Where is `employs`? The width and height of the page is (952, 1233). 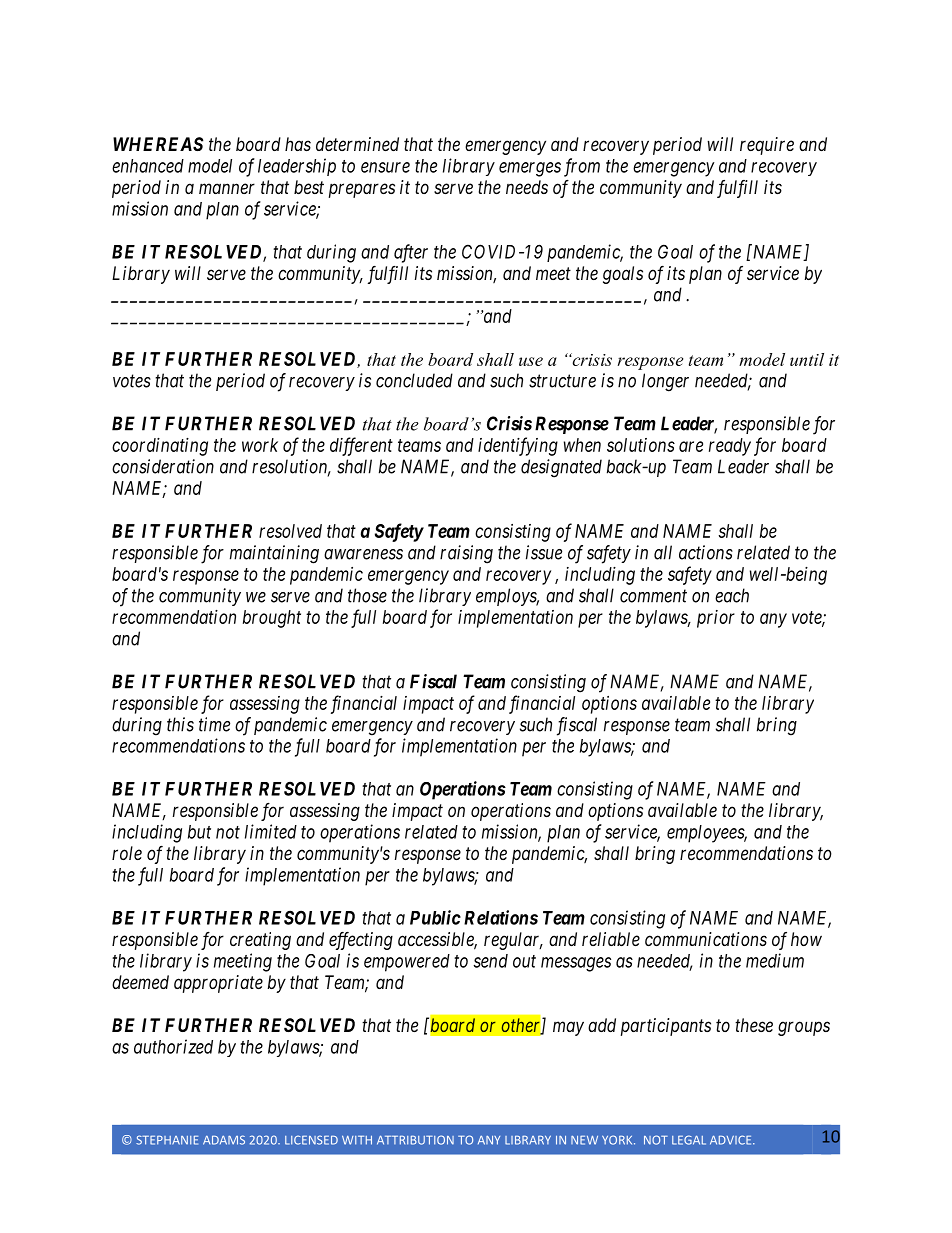 employs is located at coordinates (507, 597).
